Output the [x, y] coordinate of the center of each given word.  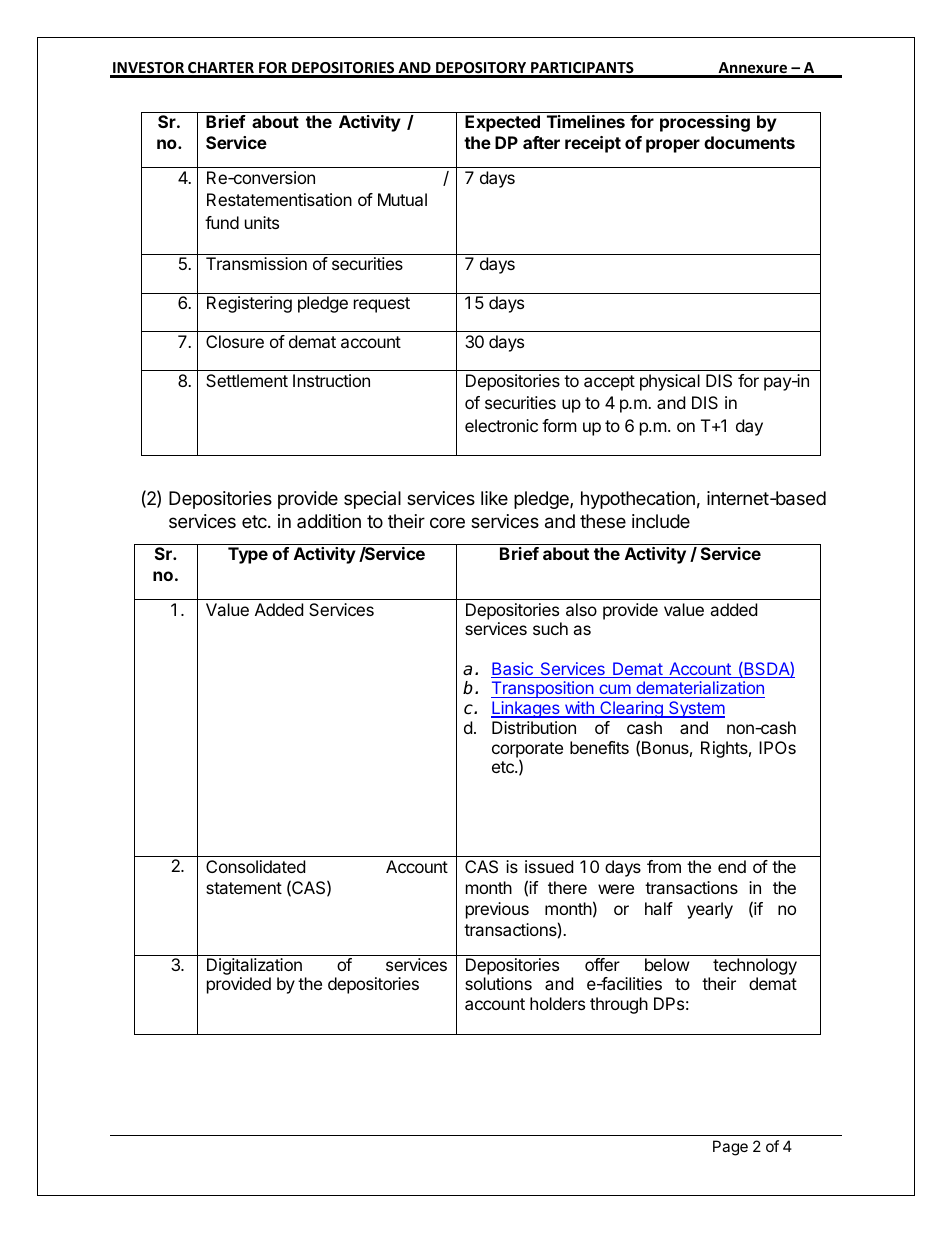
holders [557, 1003]
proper [673, 146]
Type [248, 555]
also [581, 609]
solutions [498, 983]
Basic [513, 670]
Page [730, 1148]
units [262, 222]
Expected [502, 123]
